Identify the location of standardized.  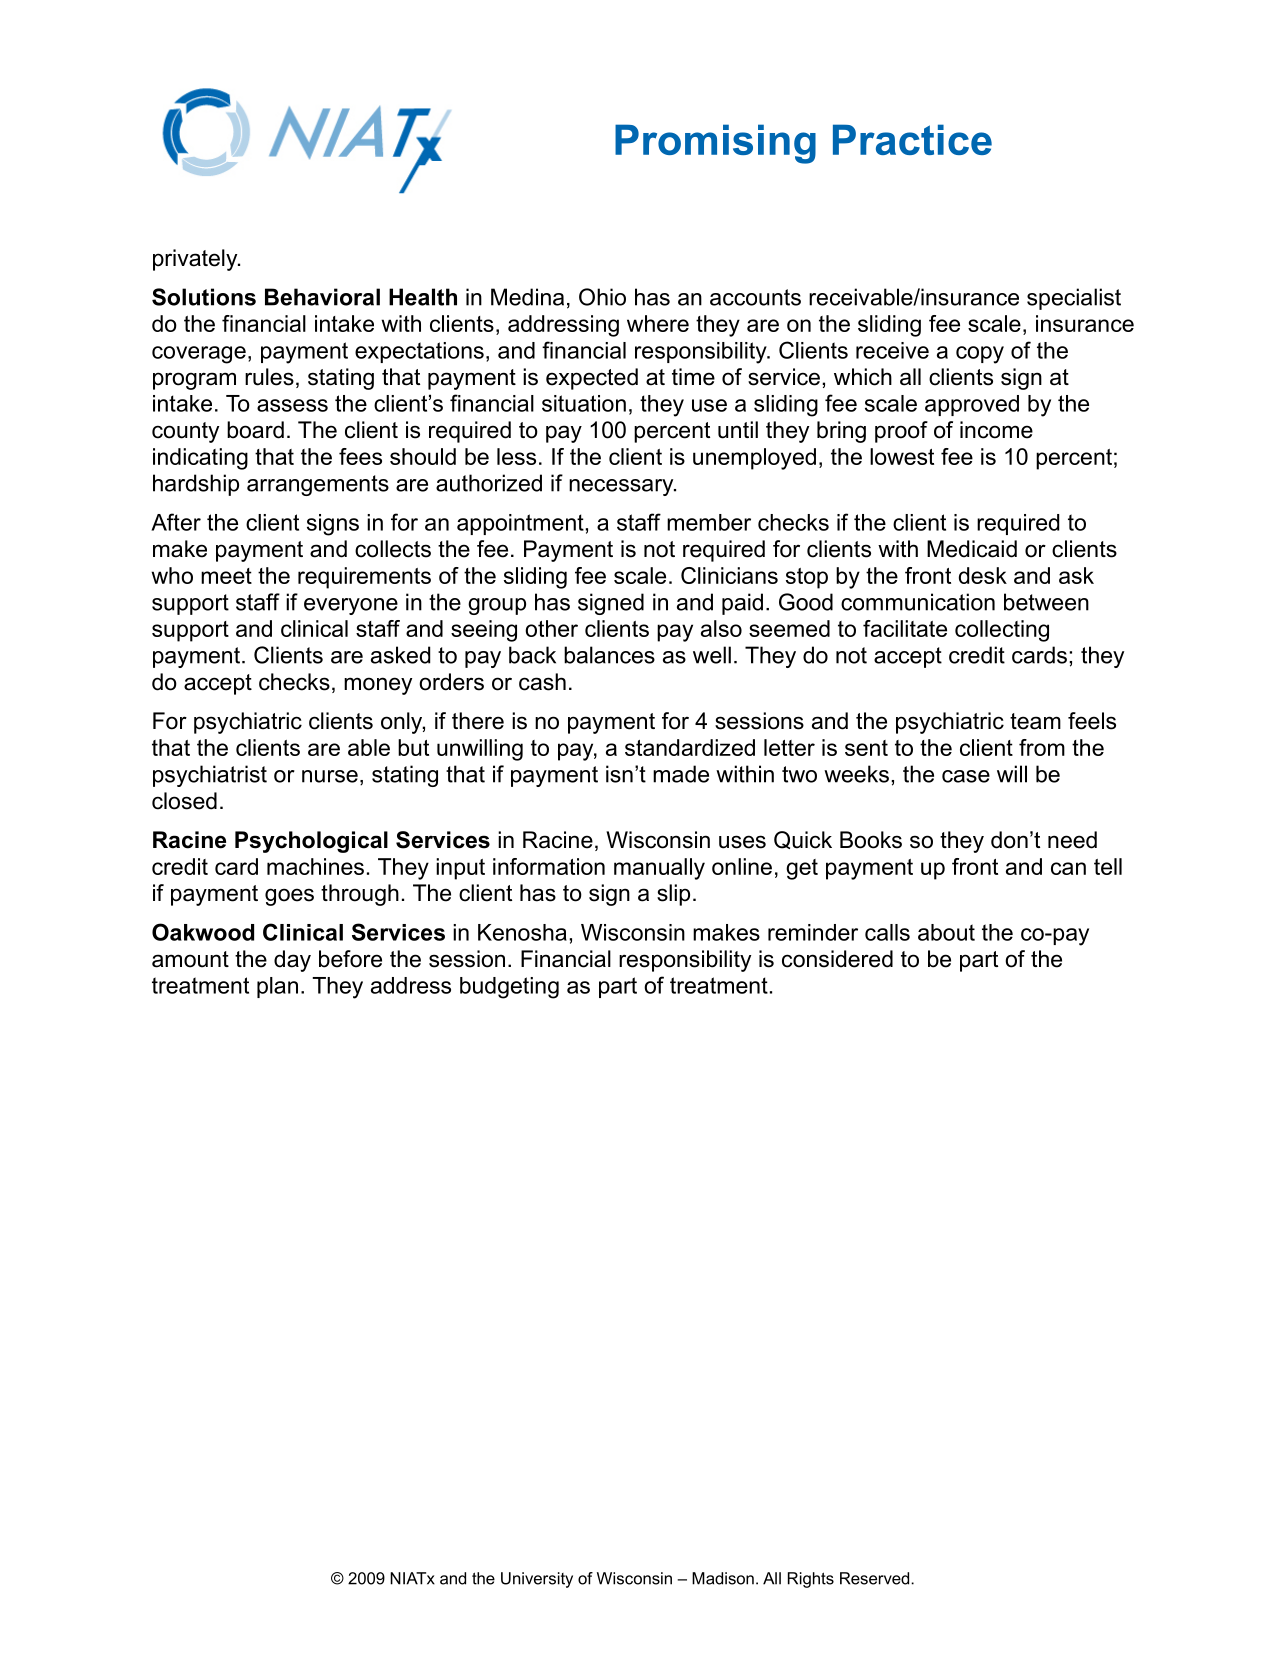
(690, 747).
